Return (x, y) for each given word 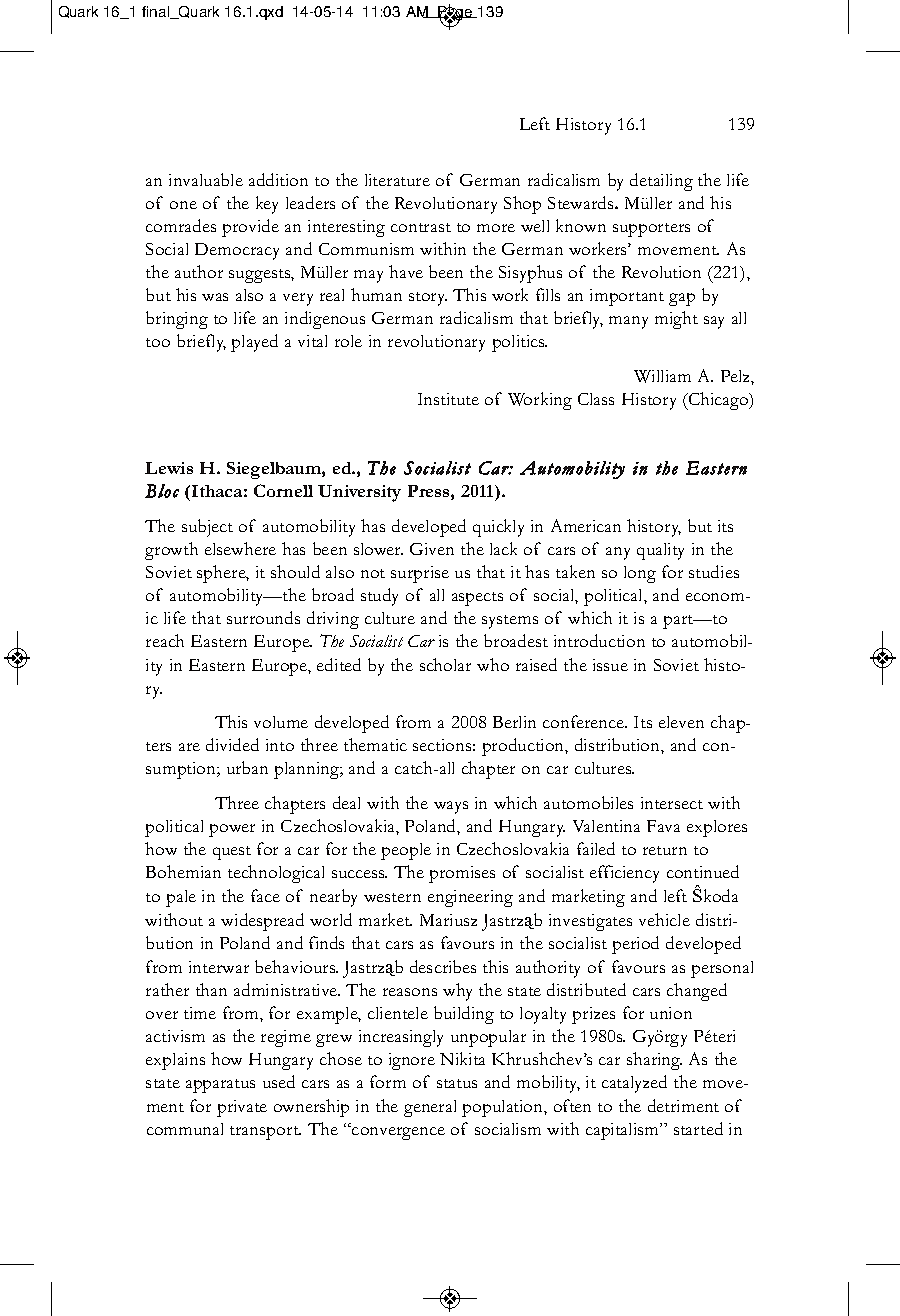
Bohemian (183, 871)
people (406, 851)
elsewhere (240, 548)
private (242, 1108)
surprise (420, 574)
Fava (663, 826)
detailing (661, 182)
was (215, 297)
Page (455, 13)
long (640, 574)
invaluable (206, 179)
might (676, 320)
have (406, 271)
